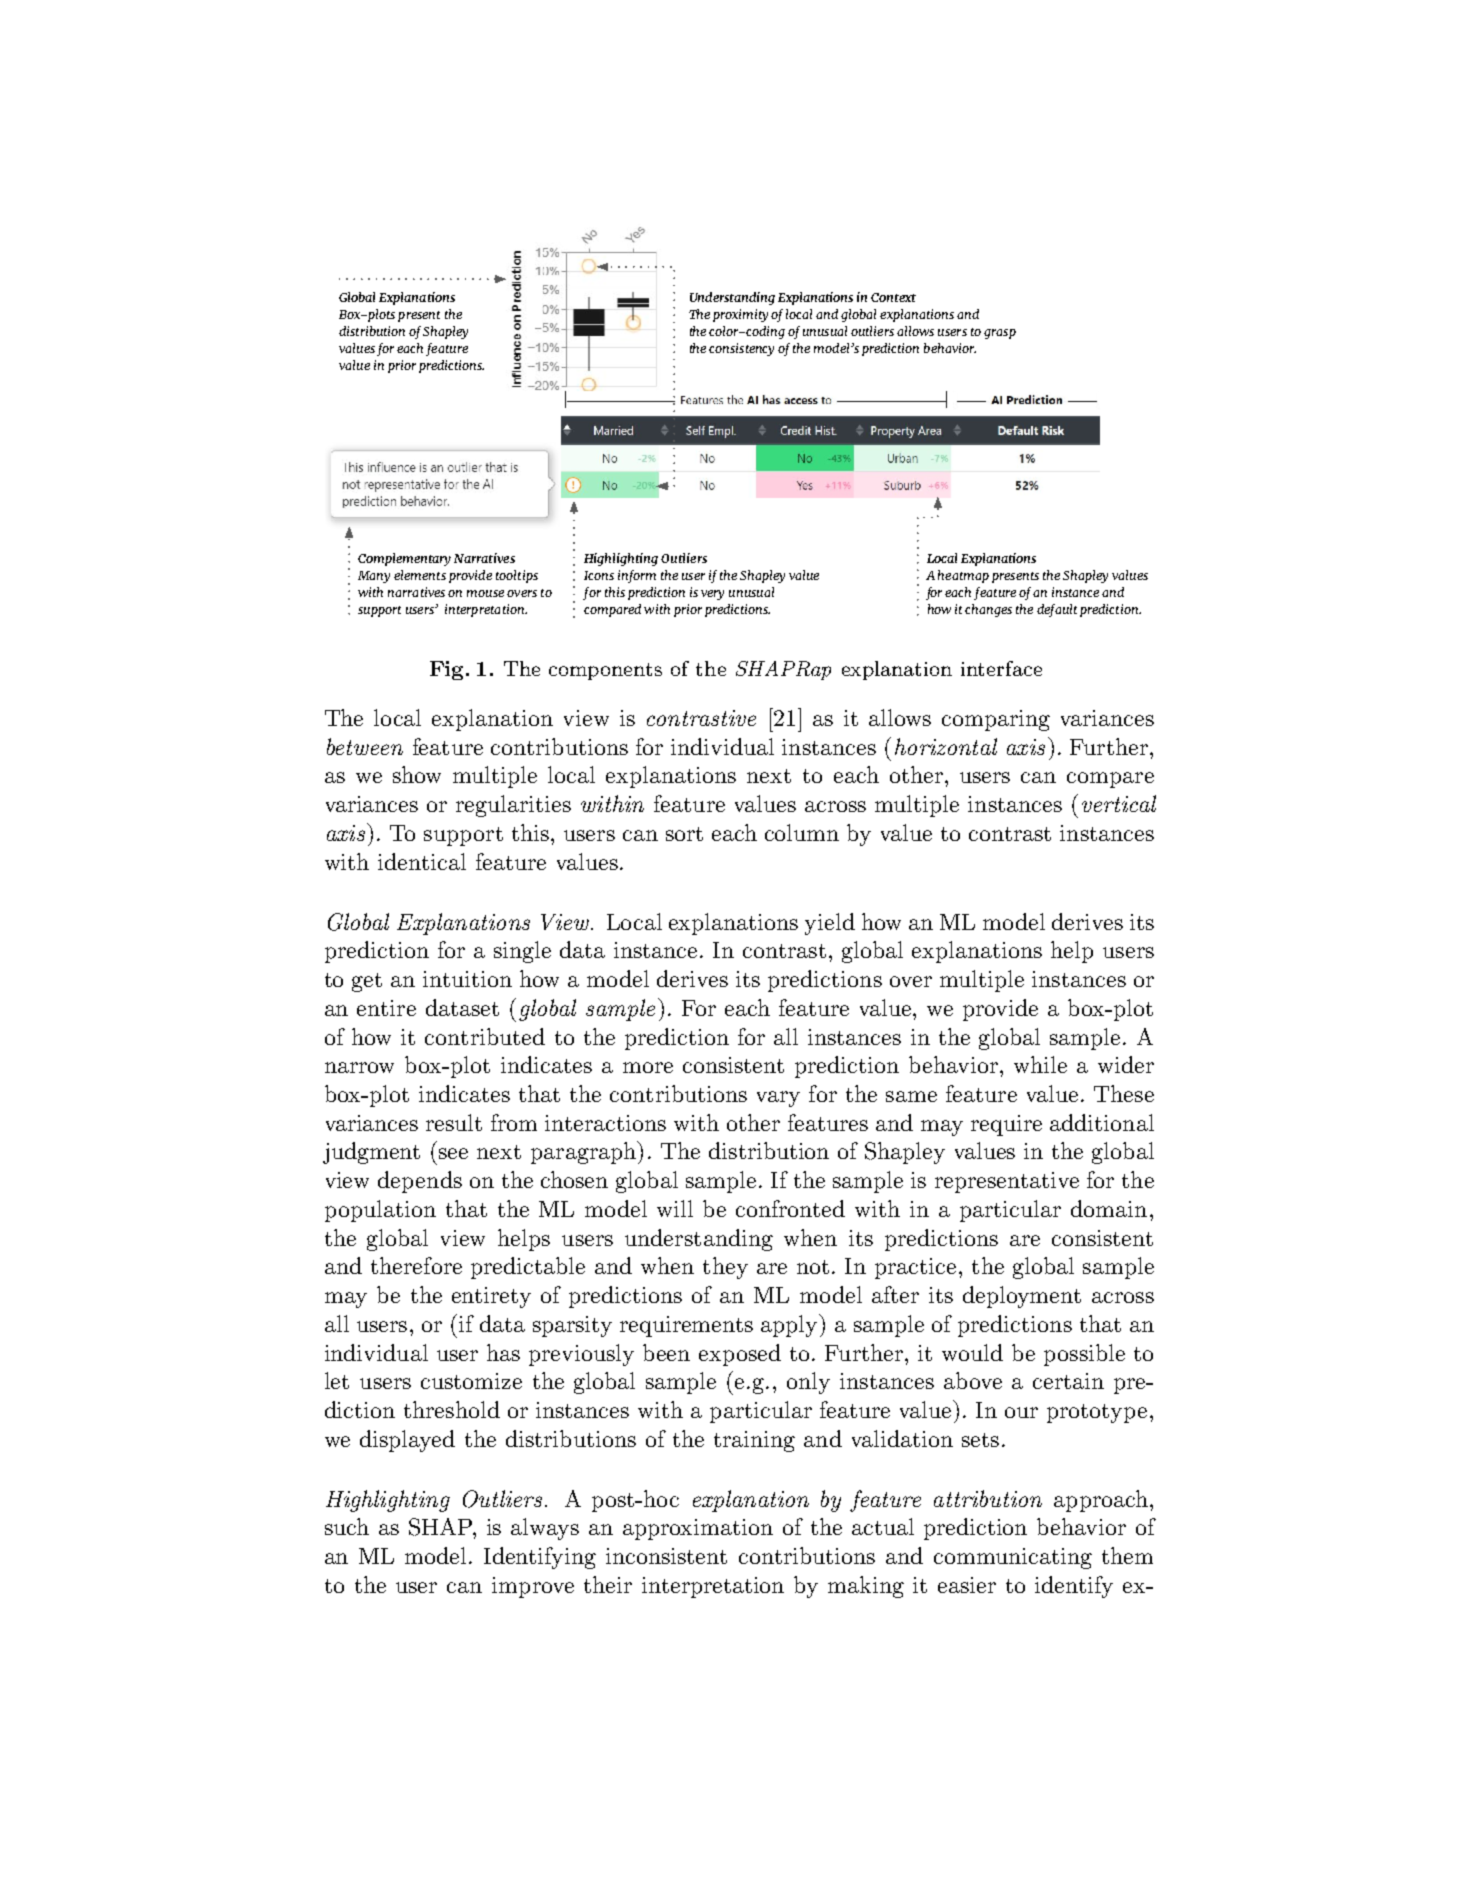  I want to click on while, so click(1040, 1064).
